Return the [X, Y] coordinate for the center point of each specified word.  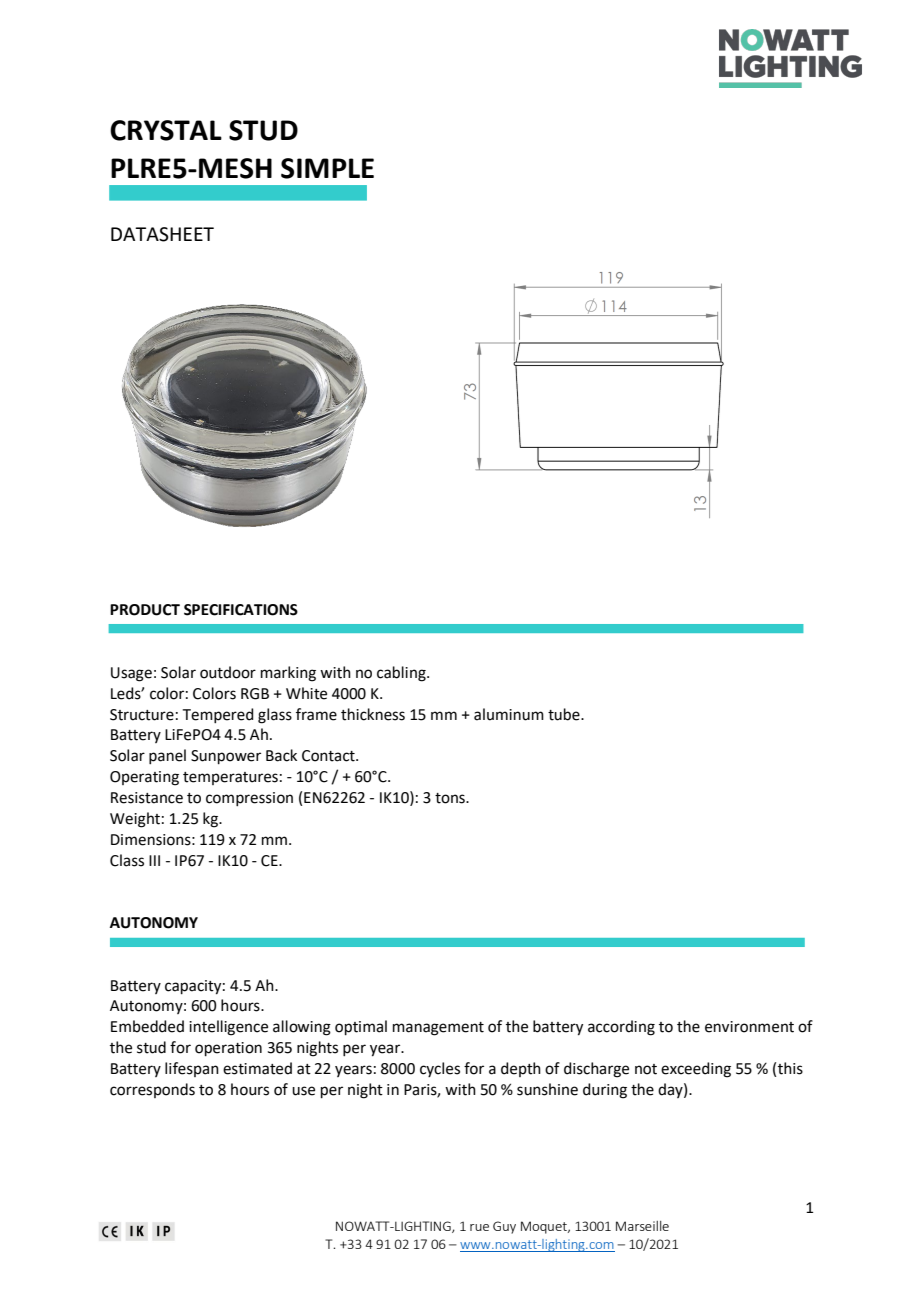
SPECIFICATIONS [241, 610]
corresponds [152, 1090]
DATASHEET [162, 234]
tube [565, 714]
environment [749, 1027]
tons [451, 798]
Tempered [218, 715]
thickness [373, 714]
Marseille [642, 1226]
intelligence [228, 1028]
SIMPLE [327, 168]
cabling [402, 674]
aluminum [509, 714]
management [438, 1029]
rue [479, 1227]
